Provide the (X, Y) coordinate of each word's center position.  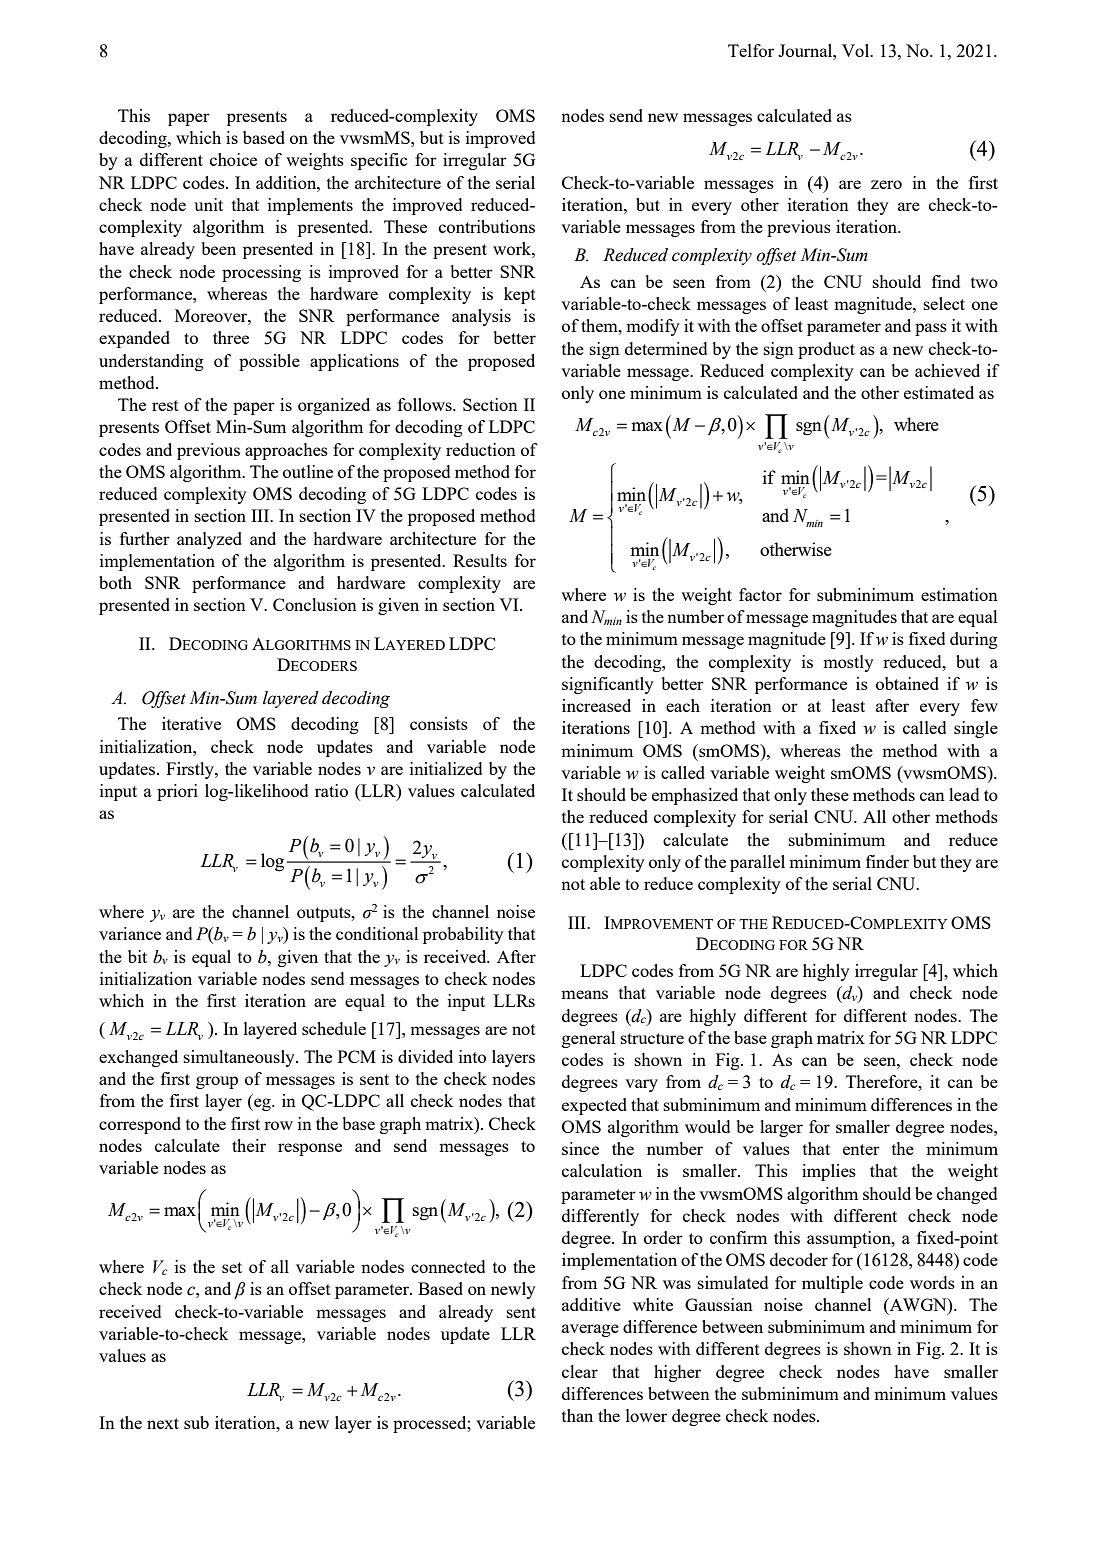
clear (580, 1371)
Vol (857, 50)
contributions (487, 226)
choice (233, 159)
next (163, 1423)
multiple (832, 1284)
